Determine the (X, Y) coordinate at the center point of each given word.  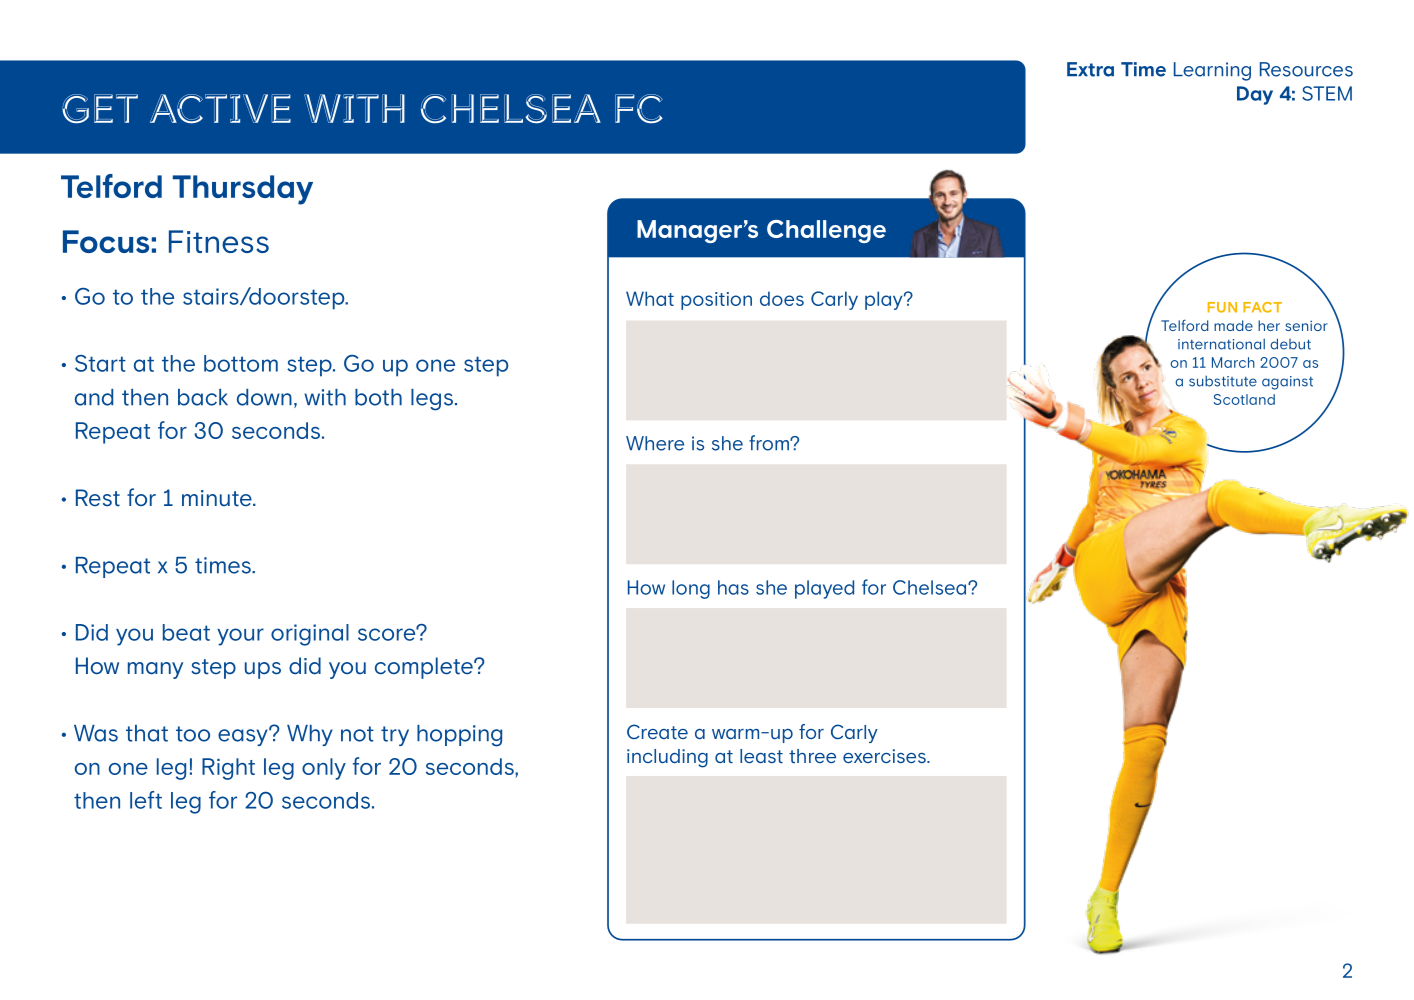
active (220, 109)
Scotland (1244, 399)
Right (228, 769)
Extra (1090, 69)
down (264, 397)
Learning (1212, 71)
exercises (885, 756)
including (667, 758)
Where (655, 443)
